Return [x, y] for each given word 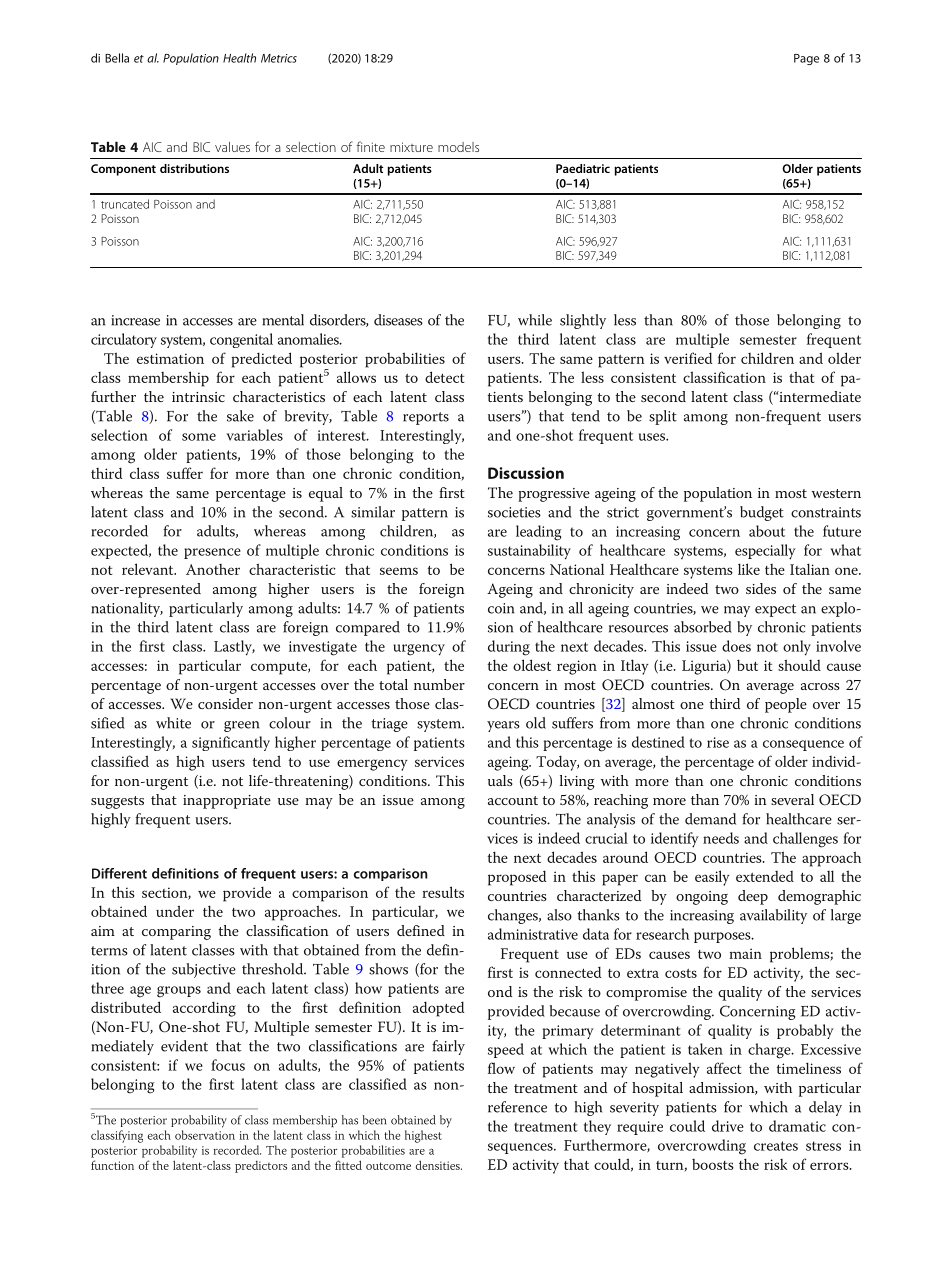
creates [776, 1146]
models [458, 147]
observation [205, 1135]
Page [806, 59]
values [232, 147]
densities [439, 1165]
